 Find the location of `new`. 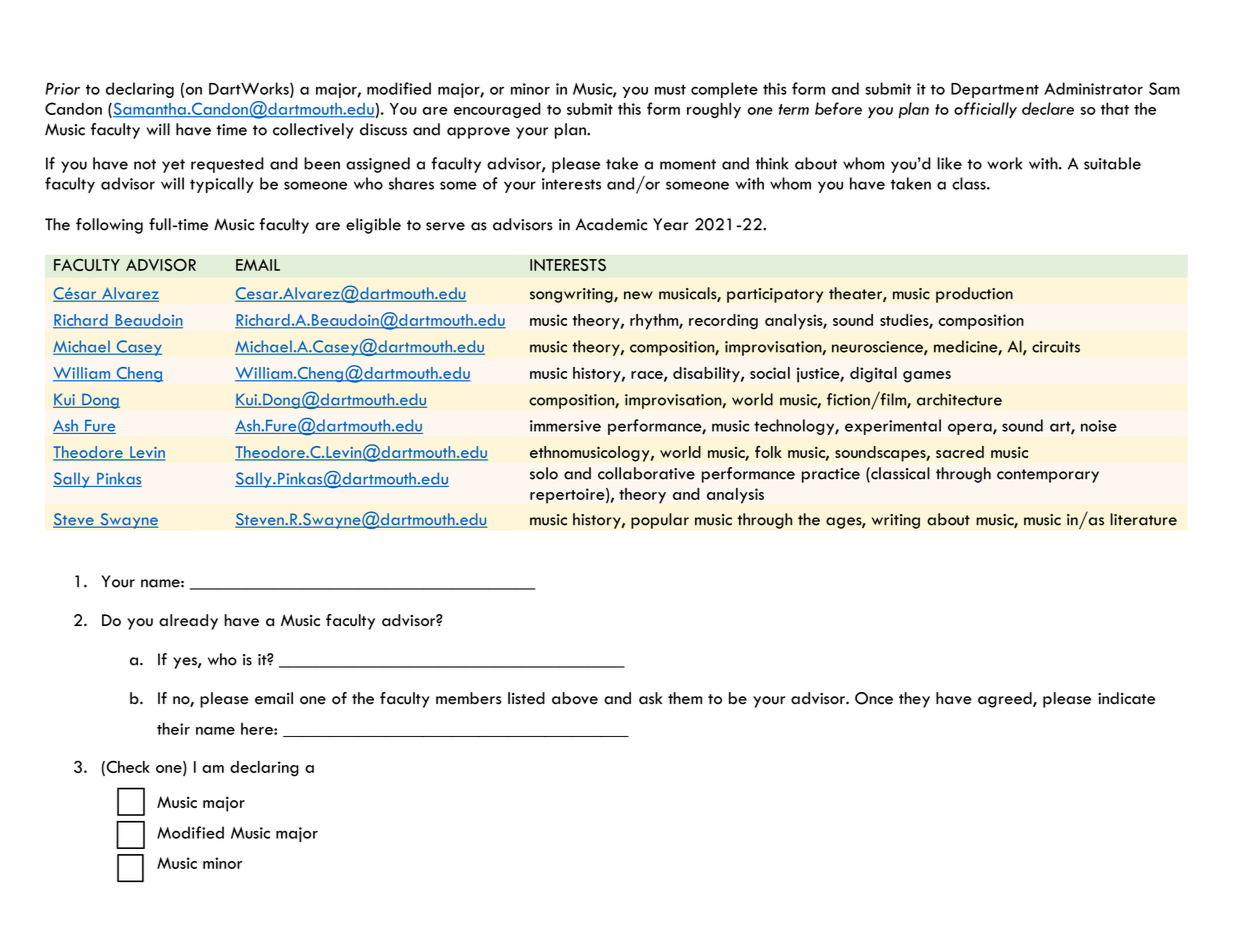

new is located at coordinates (638, 295).
